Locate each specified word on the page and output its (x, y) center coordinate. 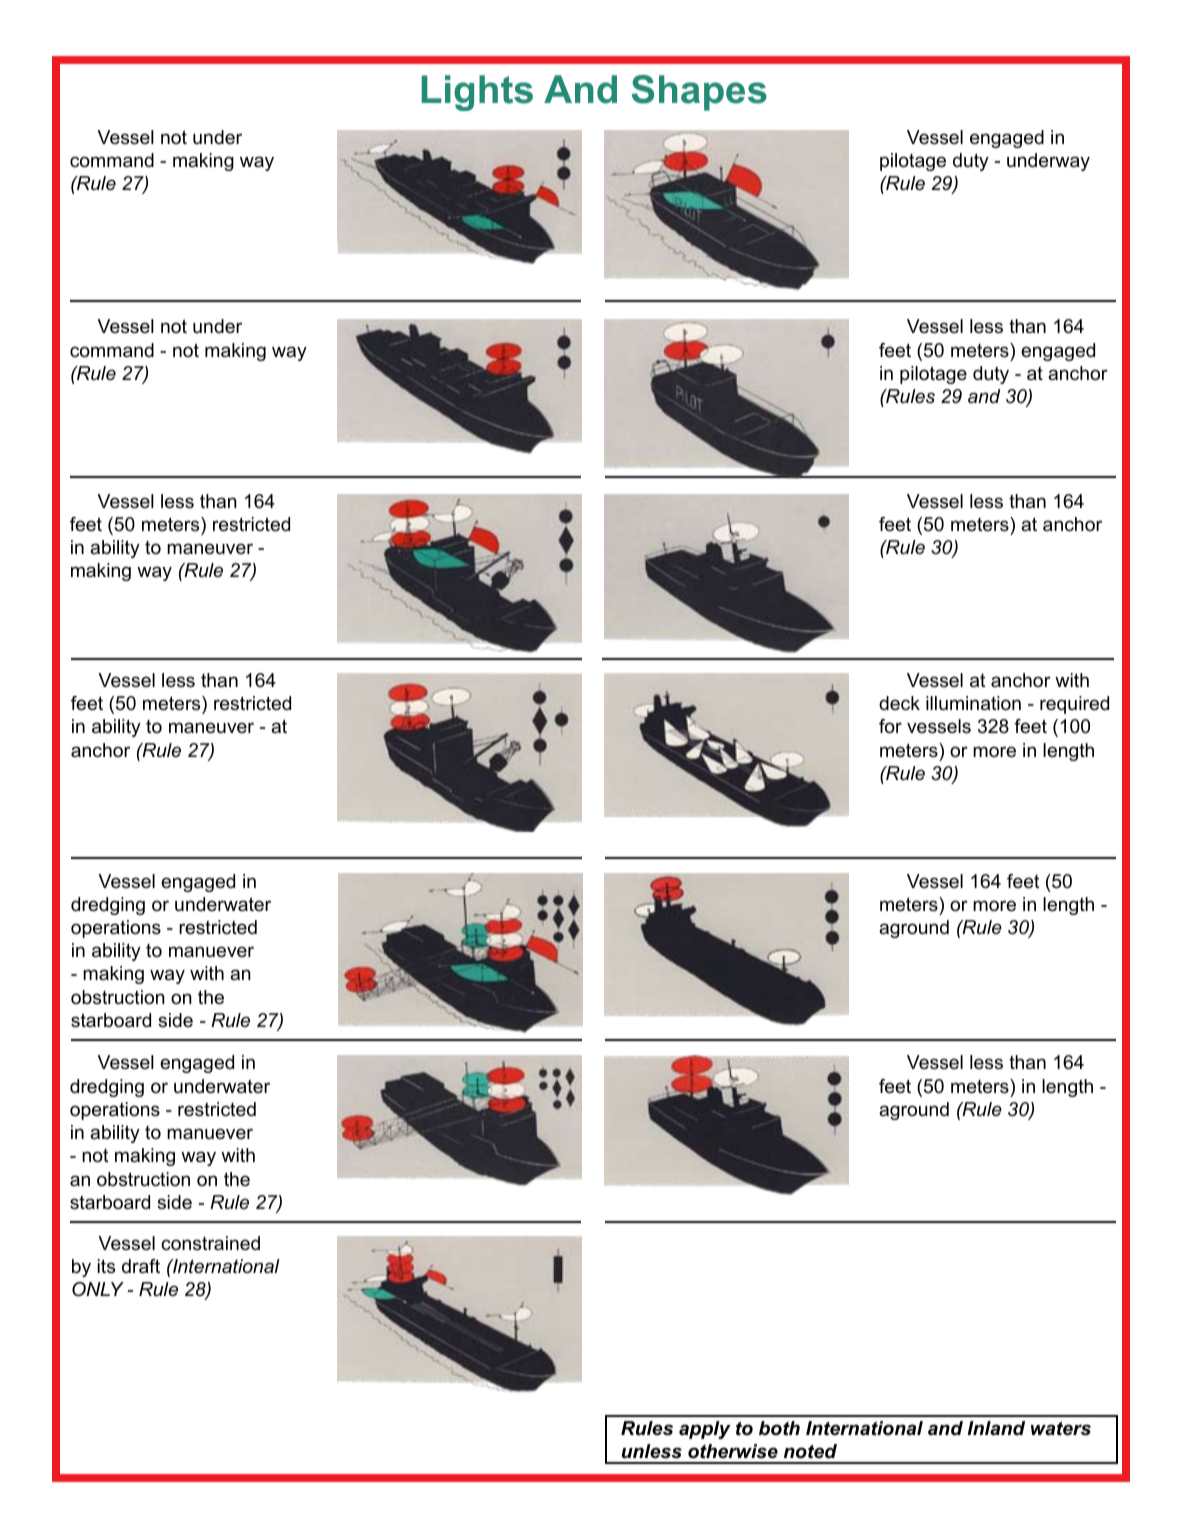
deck (899, 703)
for (890, 726)
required (1074, 705)
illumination (973, 703)
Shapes (699, 93)
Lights (477, 93)
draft (141, 1266)
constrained (210, 1243)
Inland (996, 1428)
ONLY (98, 1289)
